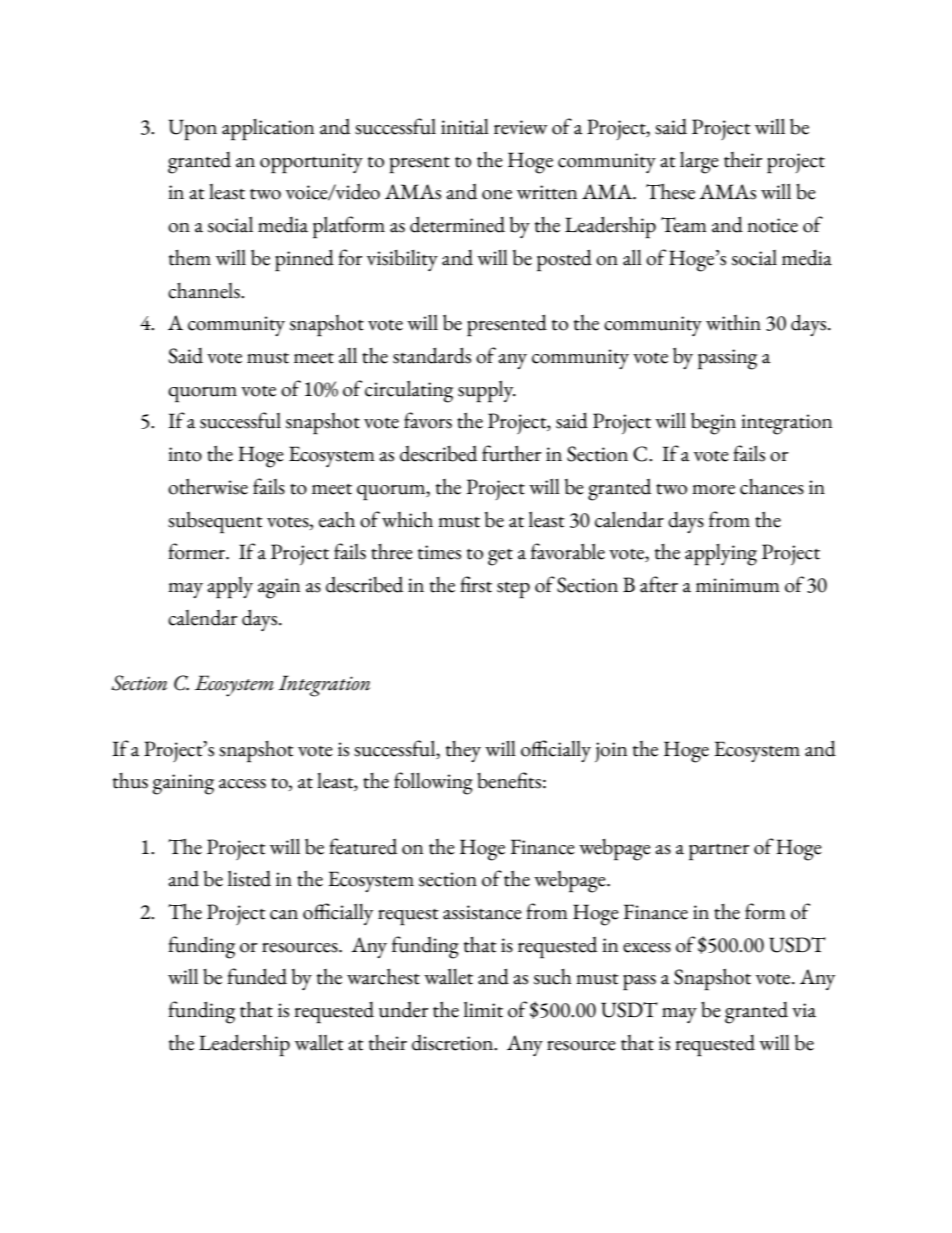 The width and height of the page is (952, 1233). I want to click on Upon, so click(193, 130).
